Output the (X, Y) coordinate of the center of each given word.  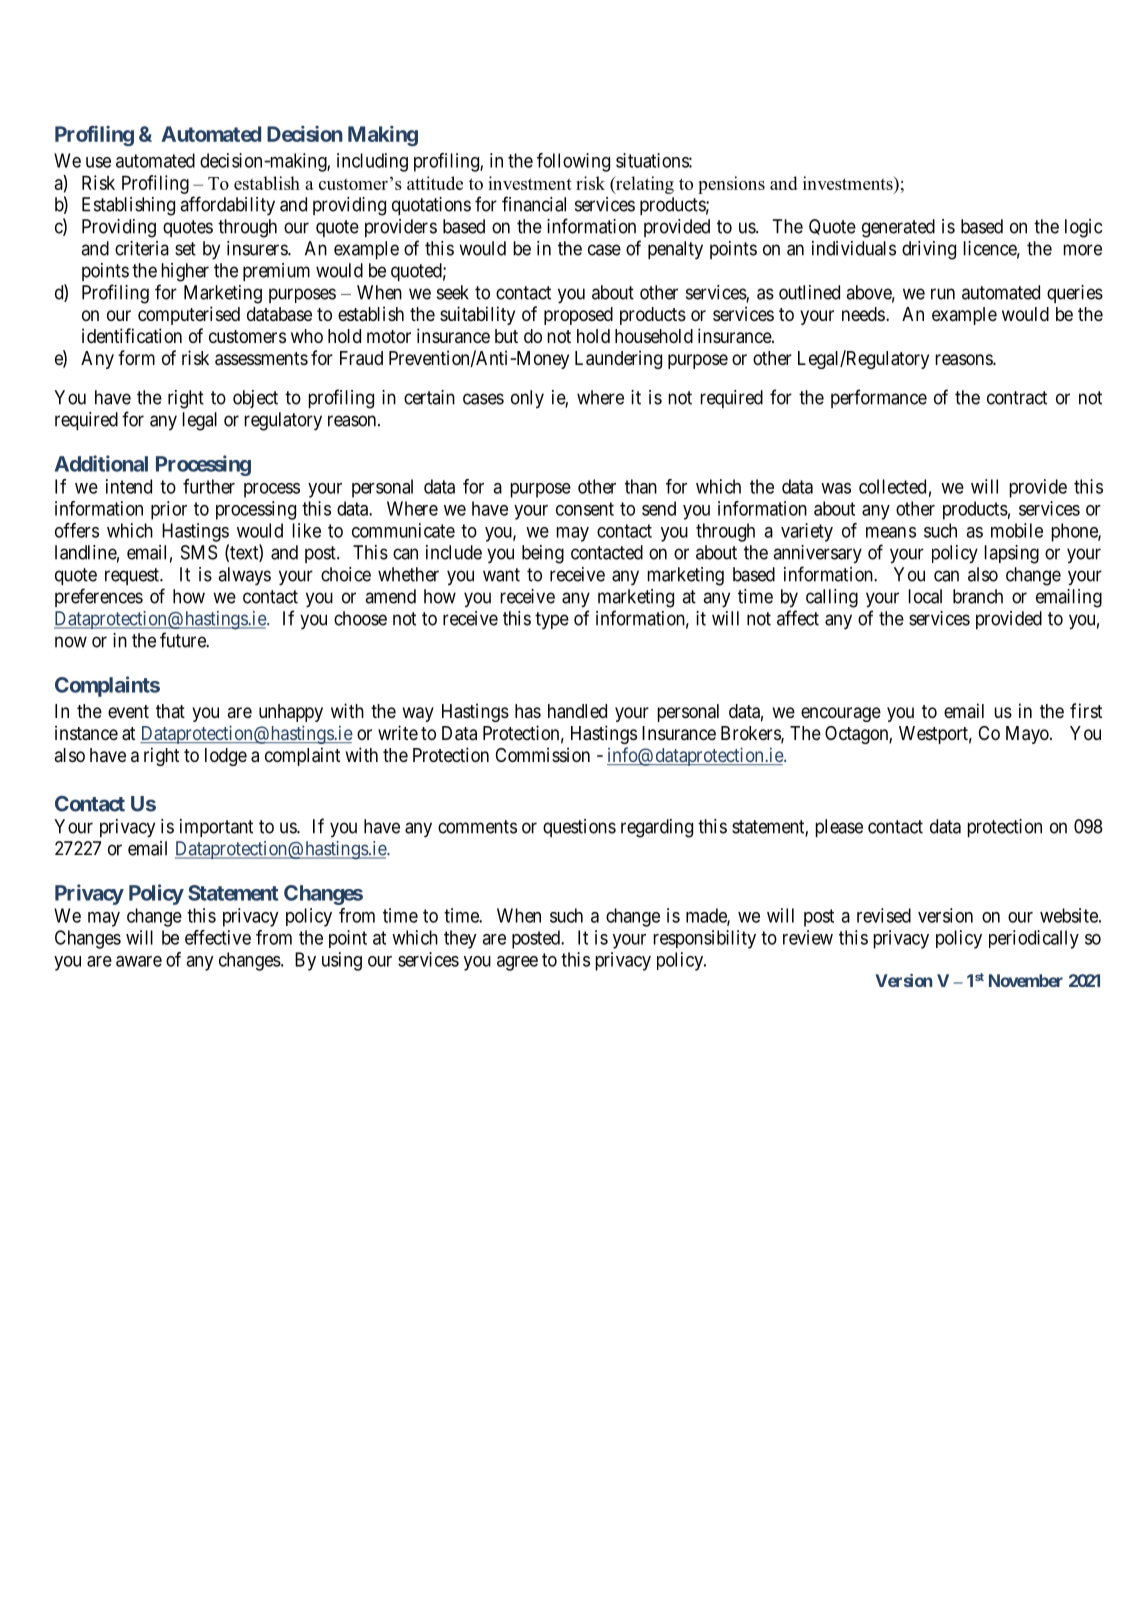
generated (898, 228)
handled (577, 711)
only (527, 399)
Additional (101, 463)
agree (517, 963)
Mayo (1028, 735)
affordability (227, 206)
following (573, 162)
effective (218, 937)
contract (1017, 398)
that (170, 711)
